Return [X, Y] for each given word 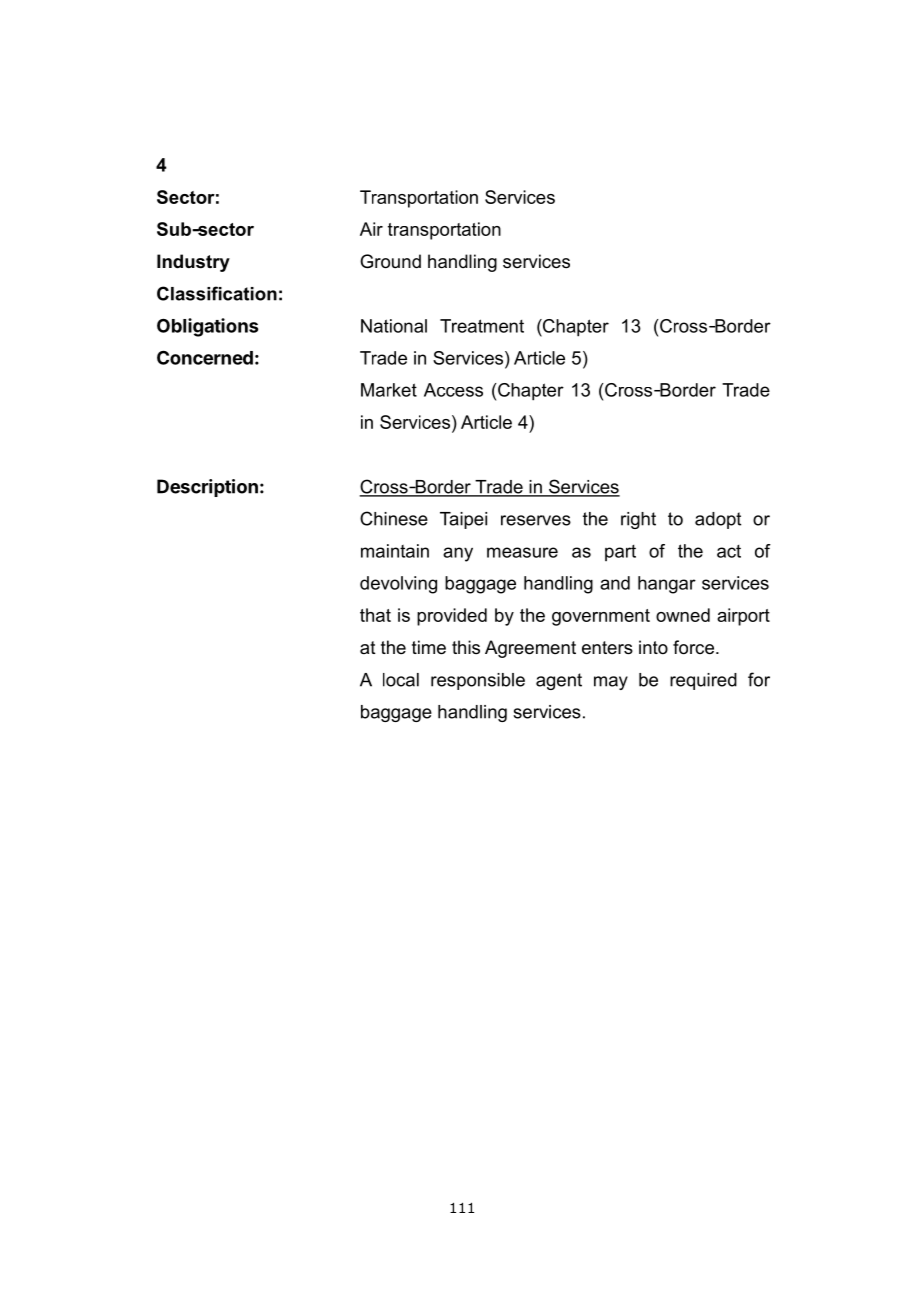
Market [389, 390]
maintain [395, 551]
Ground [390, 261]
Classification [217, 293]
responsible [478, 681]
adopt [718, 520]
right [638, 520]
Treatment [482, 326]
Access [453, 390]
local [401, 680]
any [458, 554]
